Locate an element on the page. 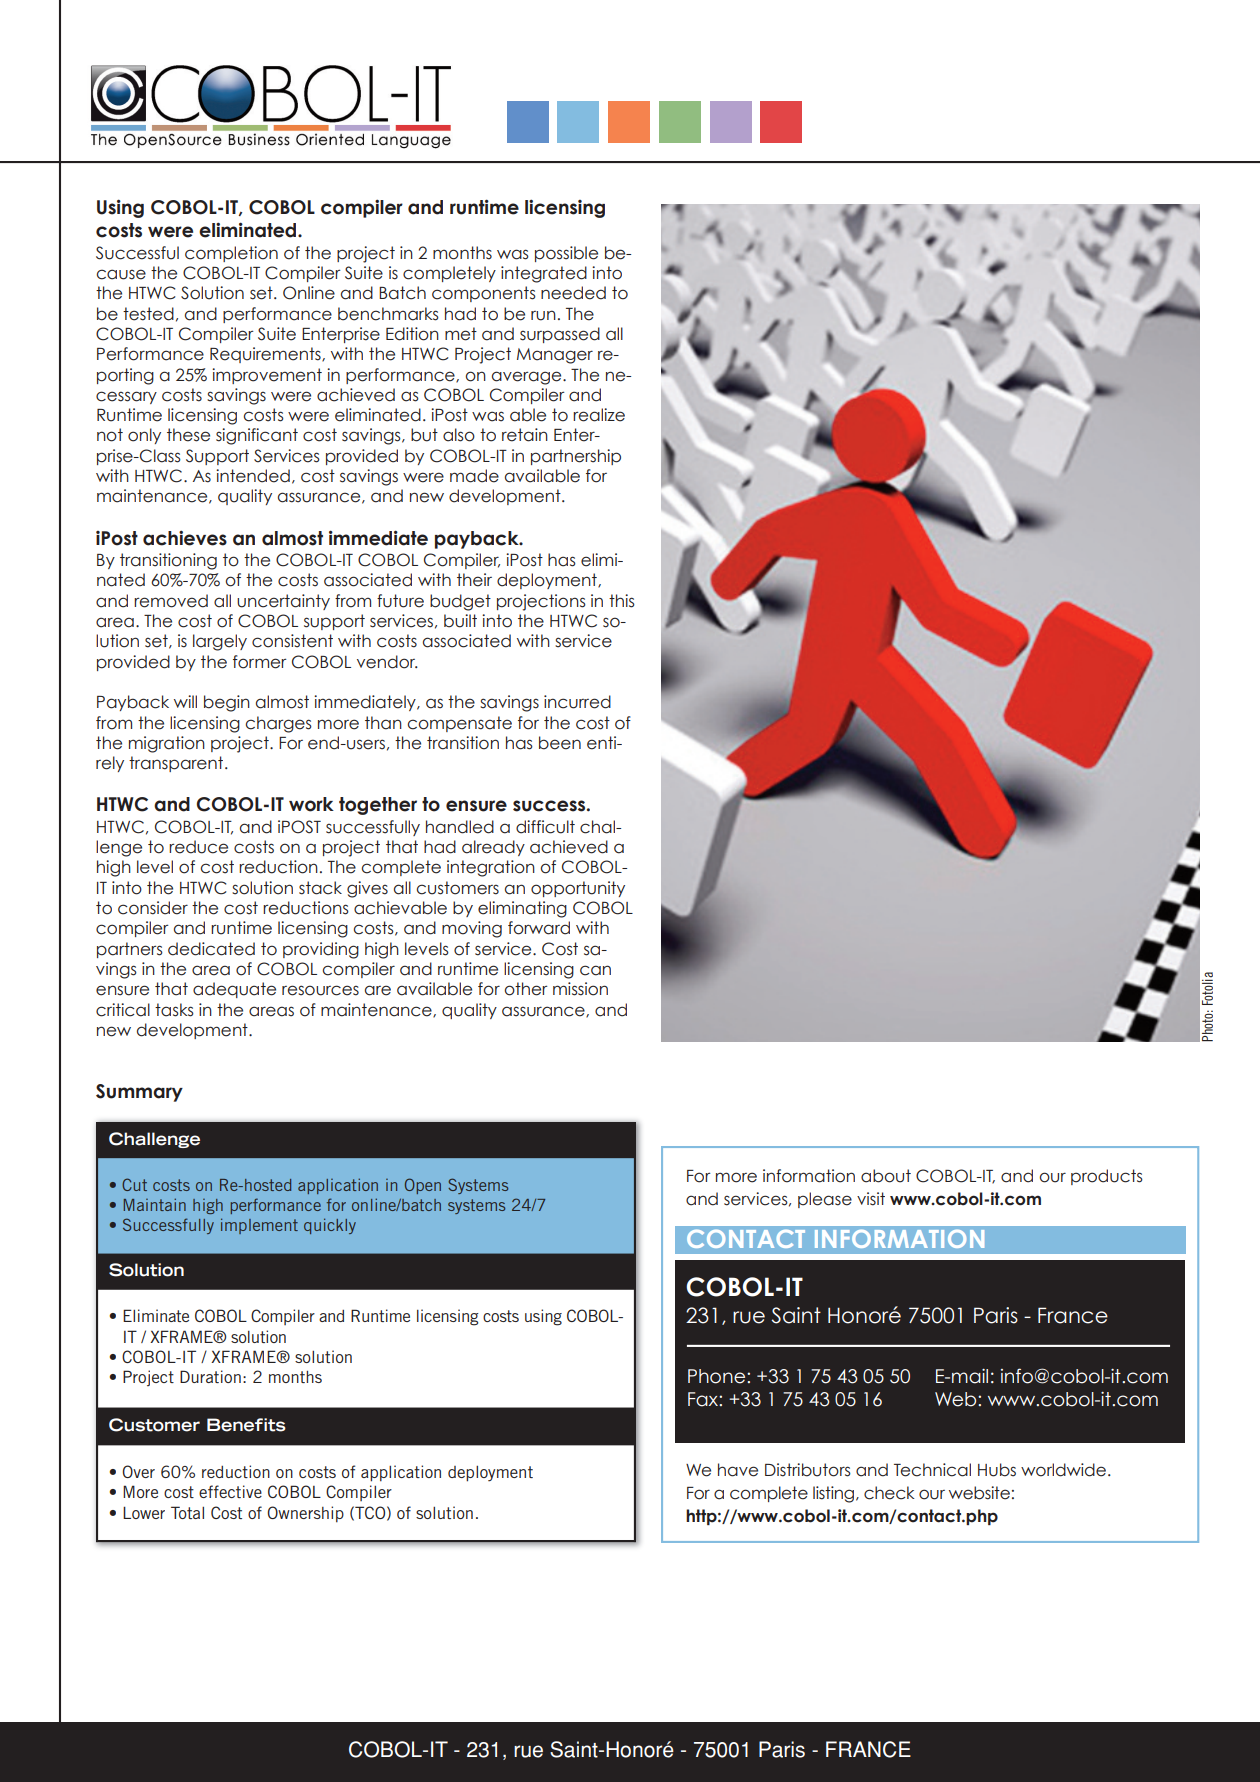 Image resolution: width=1260 pixels, height=1782 pixels. this is located at coordinates (622, 601).
